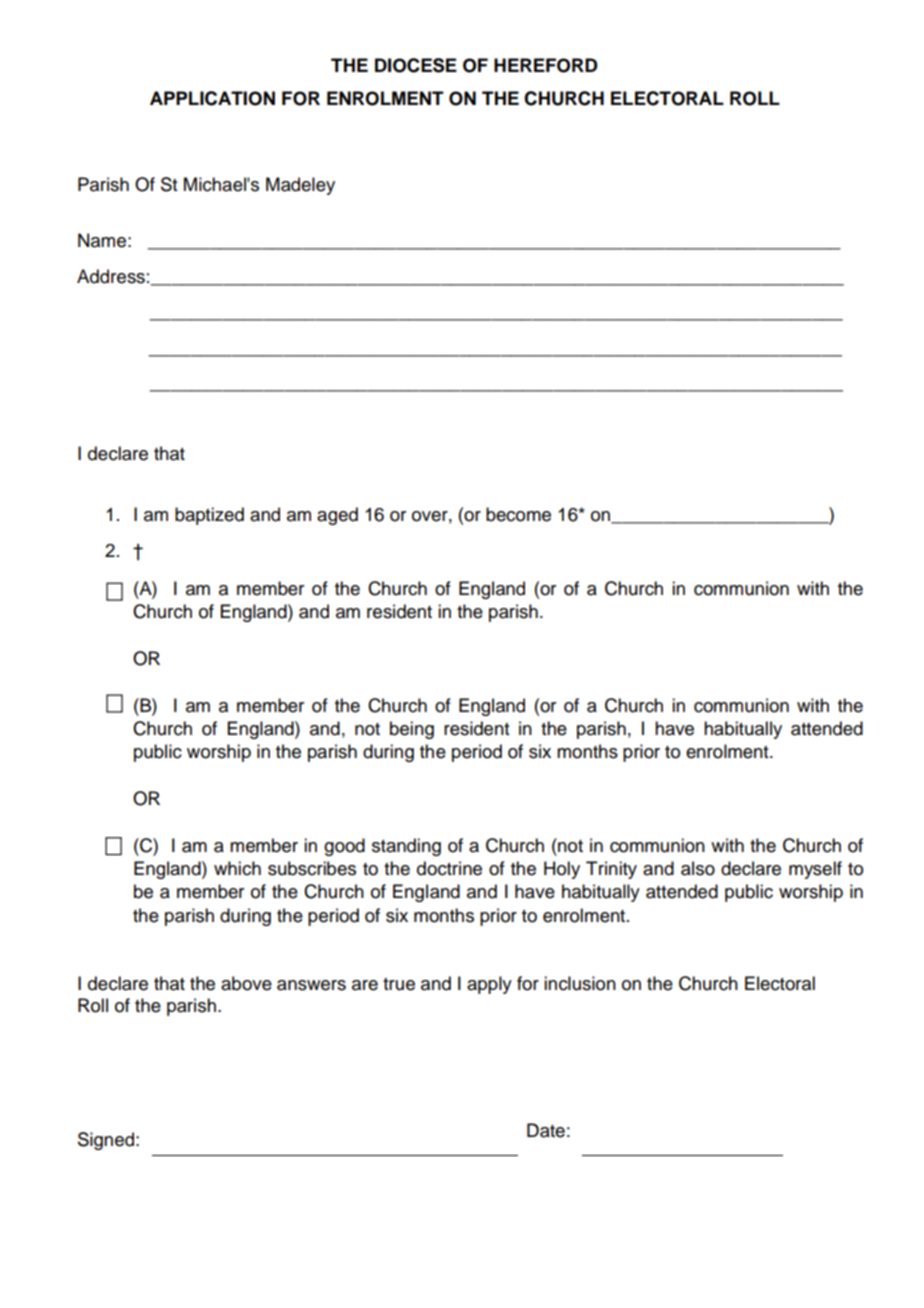 This document has height=1308, width=924. What do you see at coordinates (518, 514) in the document?
I see `become` at bounding box center [518, 514].
